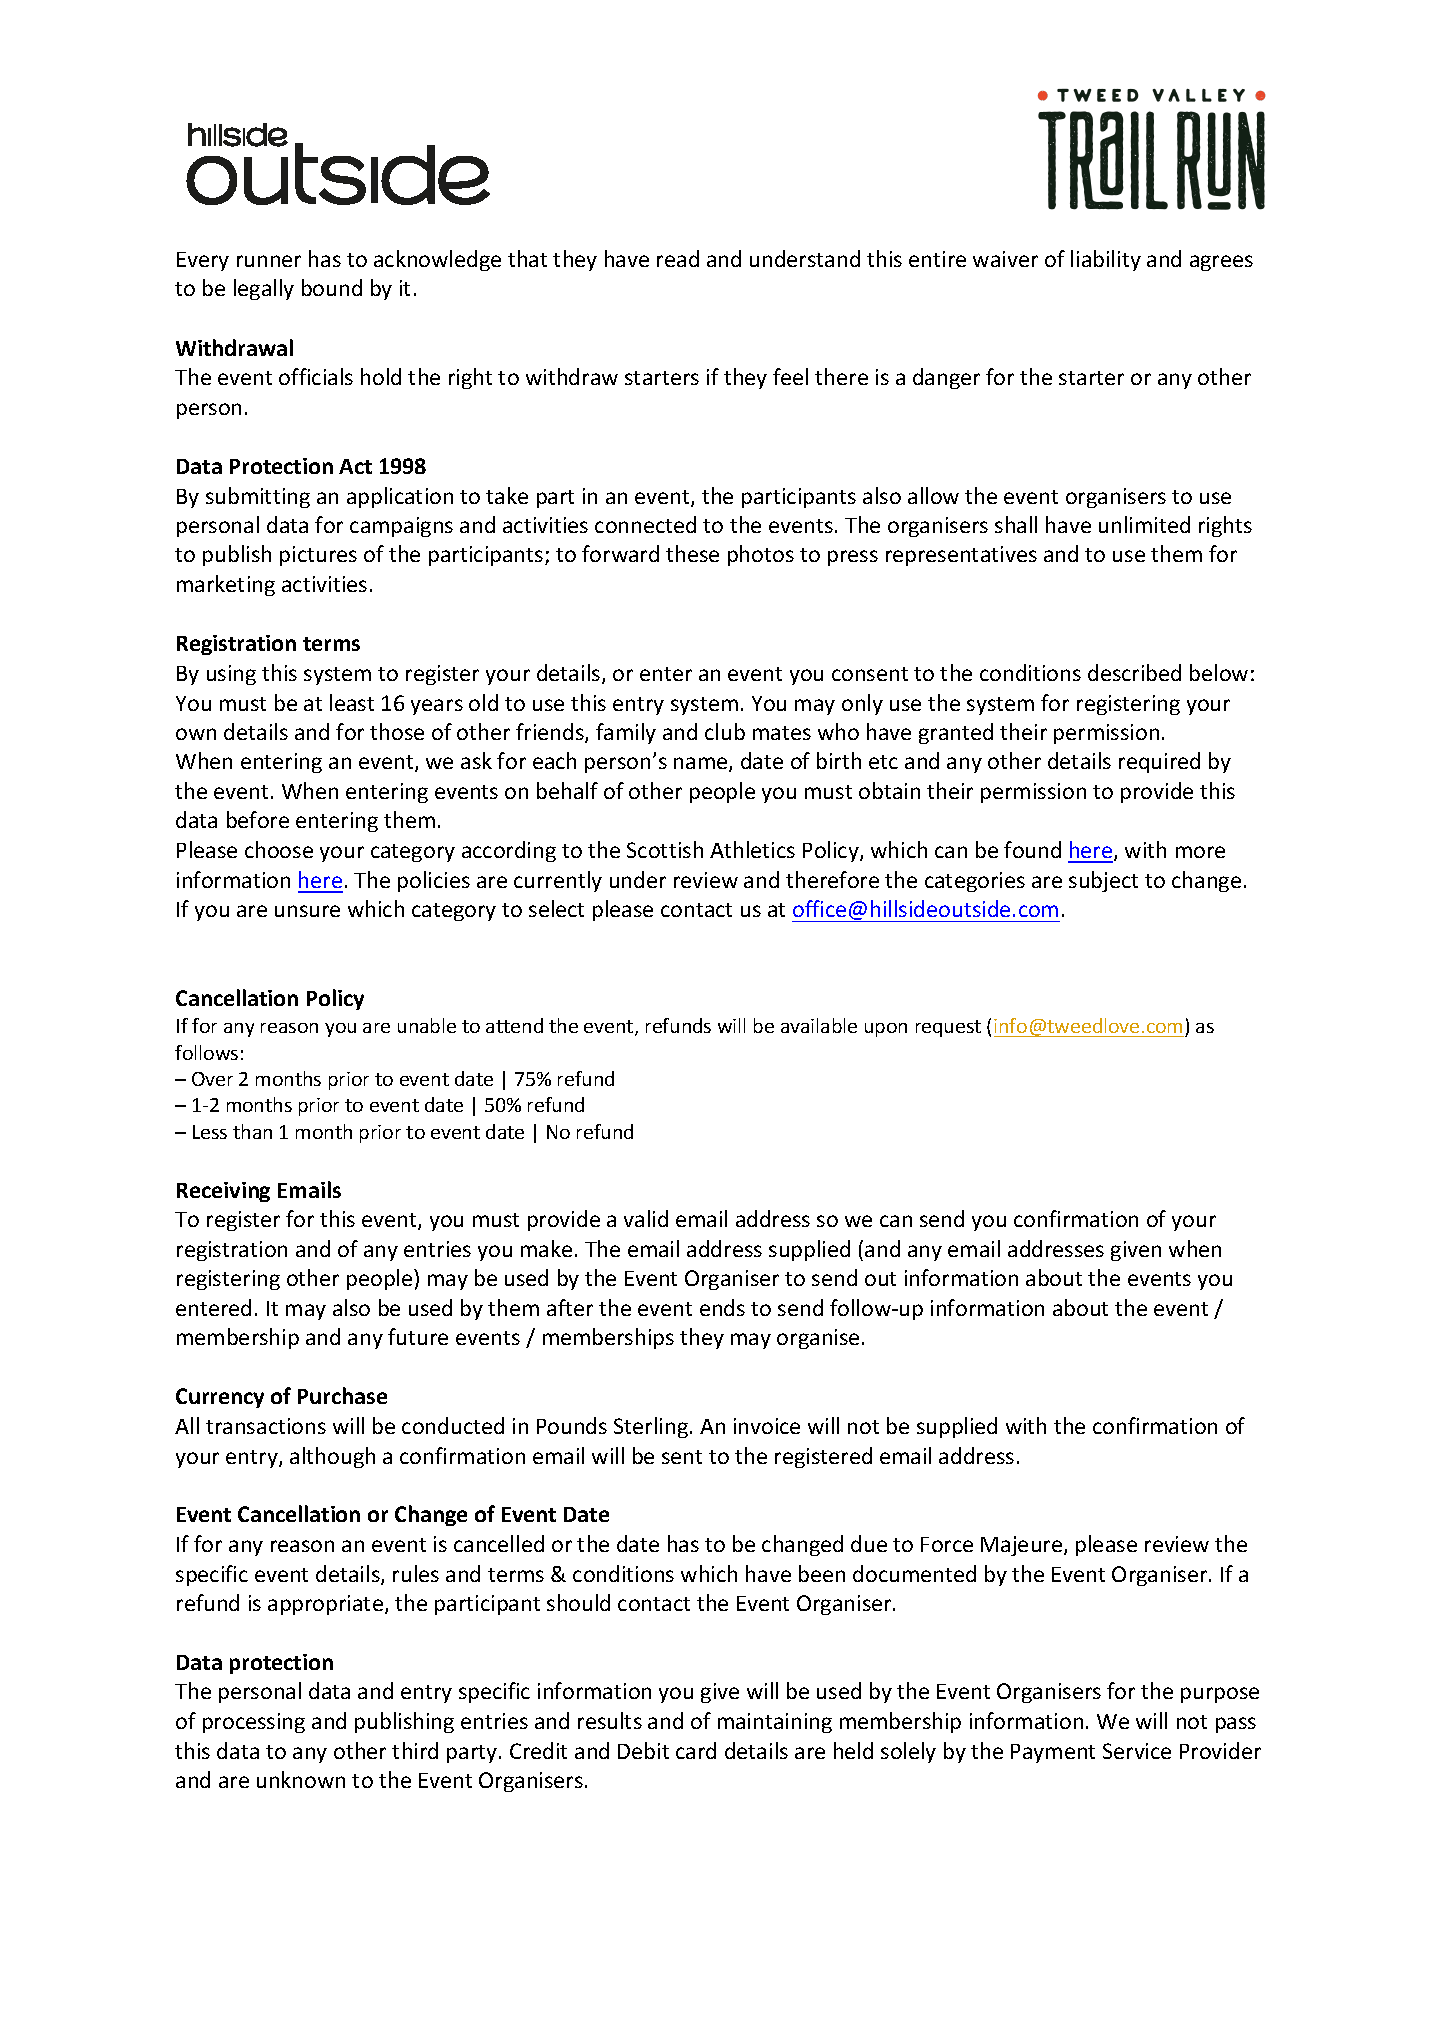  I want to click on liability, so click(1106, 260).
